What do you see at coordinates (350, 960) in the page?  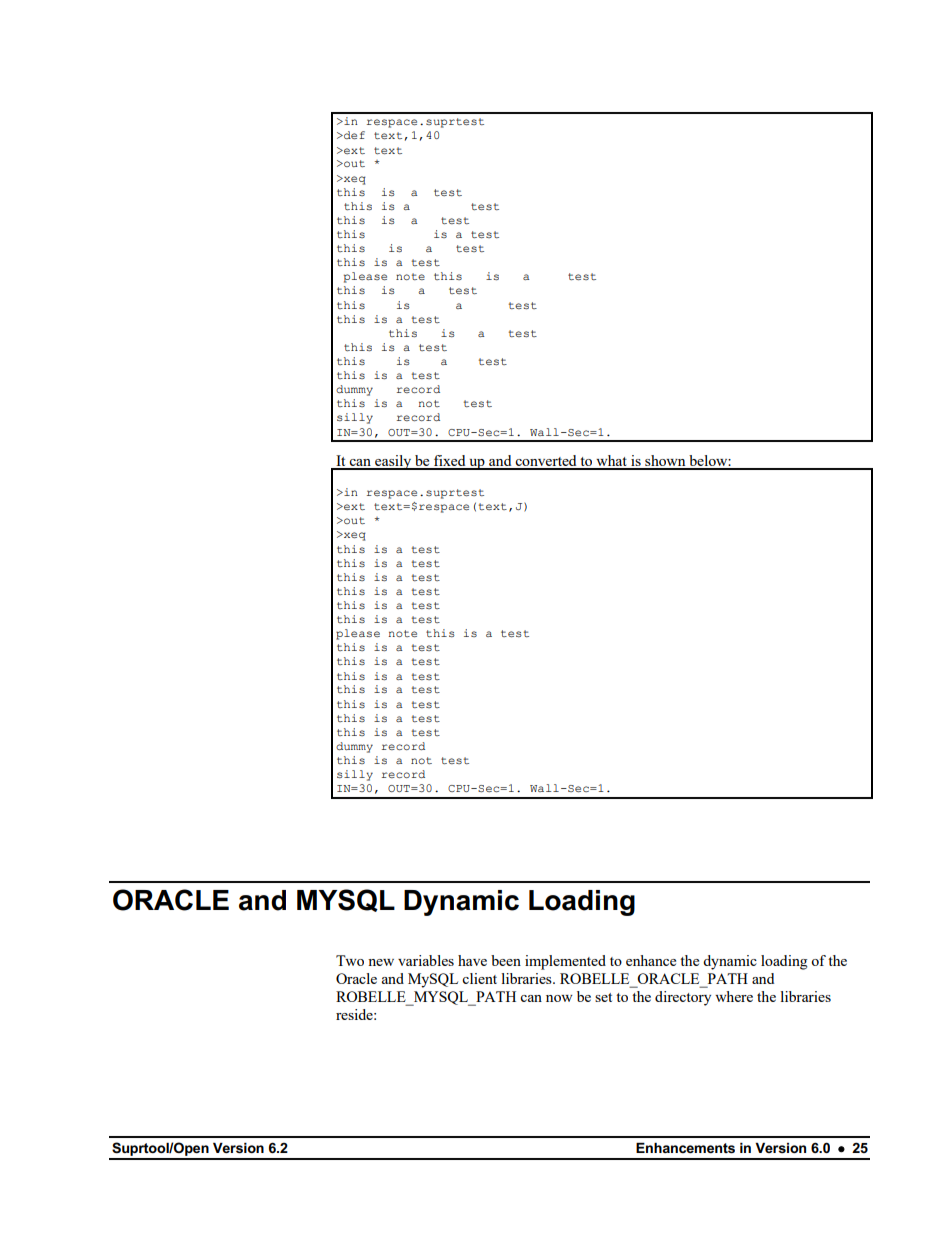 I see `Two` at bounding box center [350, 960].
